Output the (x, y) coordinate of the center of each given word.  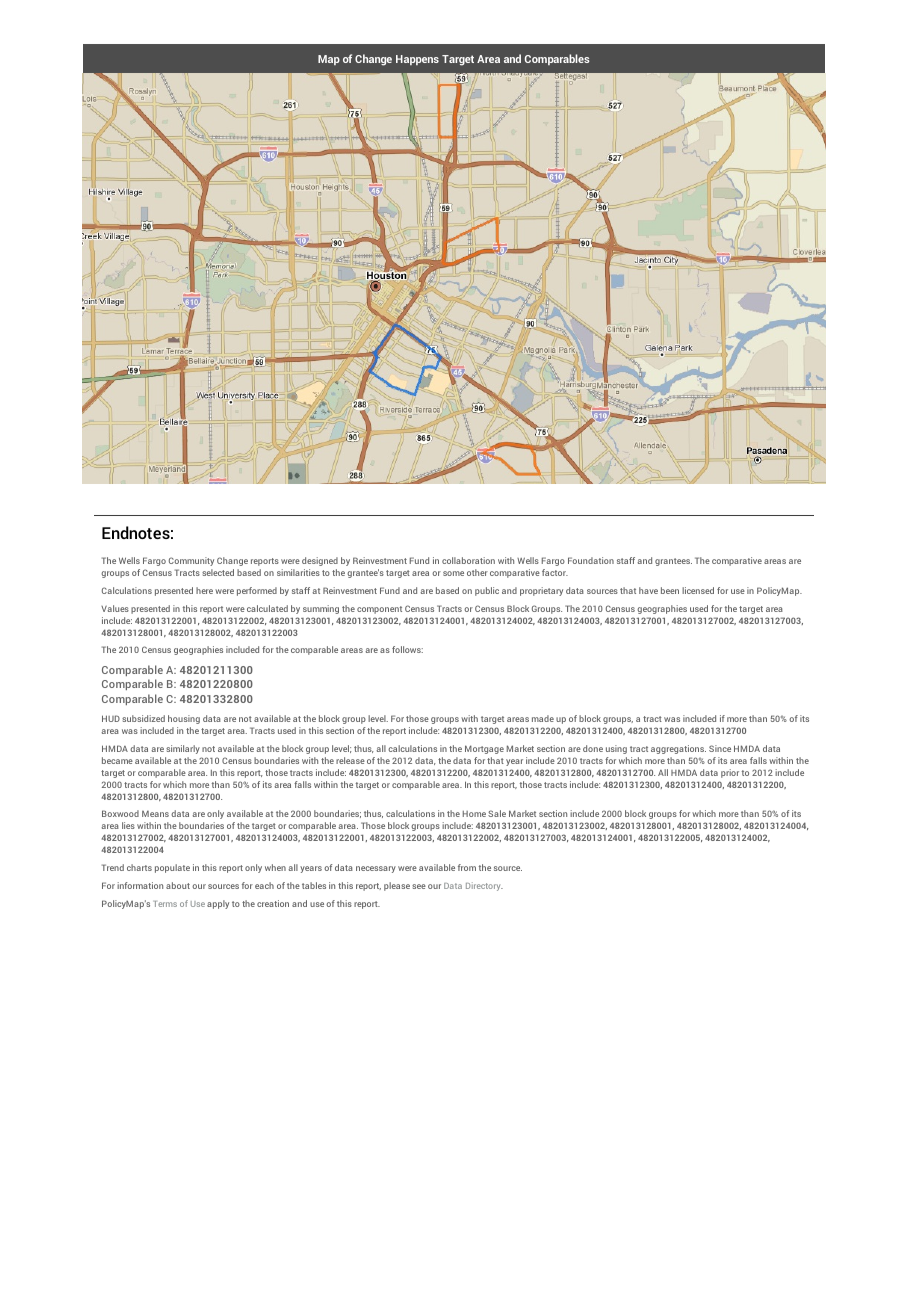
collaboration (468, 560)
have (648, 590)
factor (555, 572)
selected (218, 572)
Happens (417, 60)
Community (191, 561)
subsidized (143, 718)
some (453, 573)
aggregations (678, 749)
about (178, 885)
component (379, 610)
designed (320, 561)
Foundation (591, 560)
